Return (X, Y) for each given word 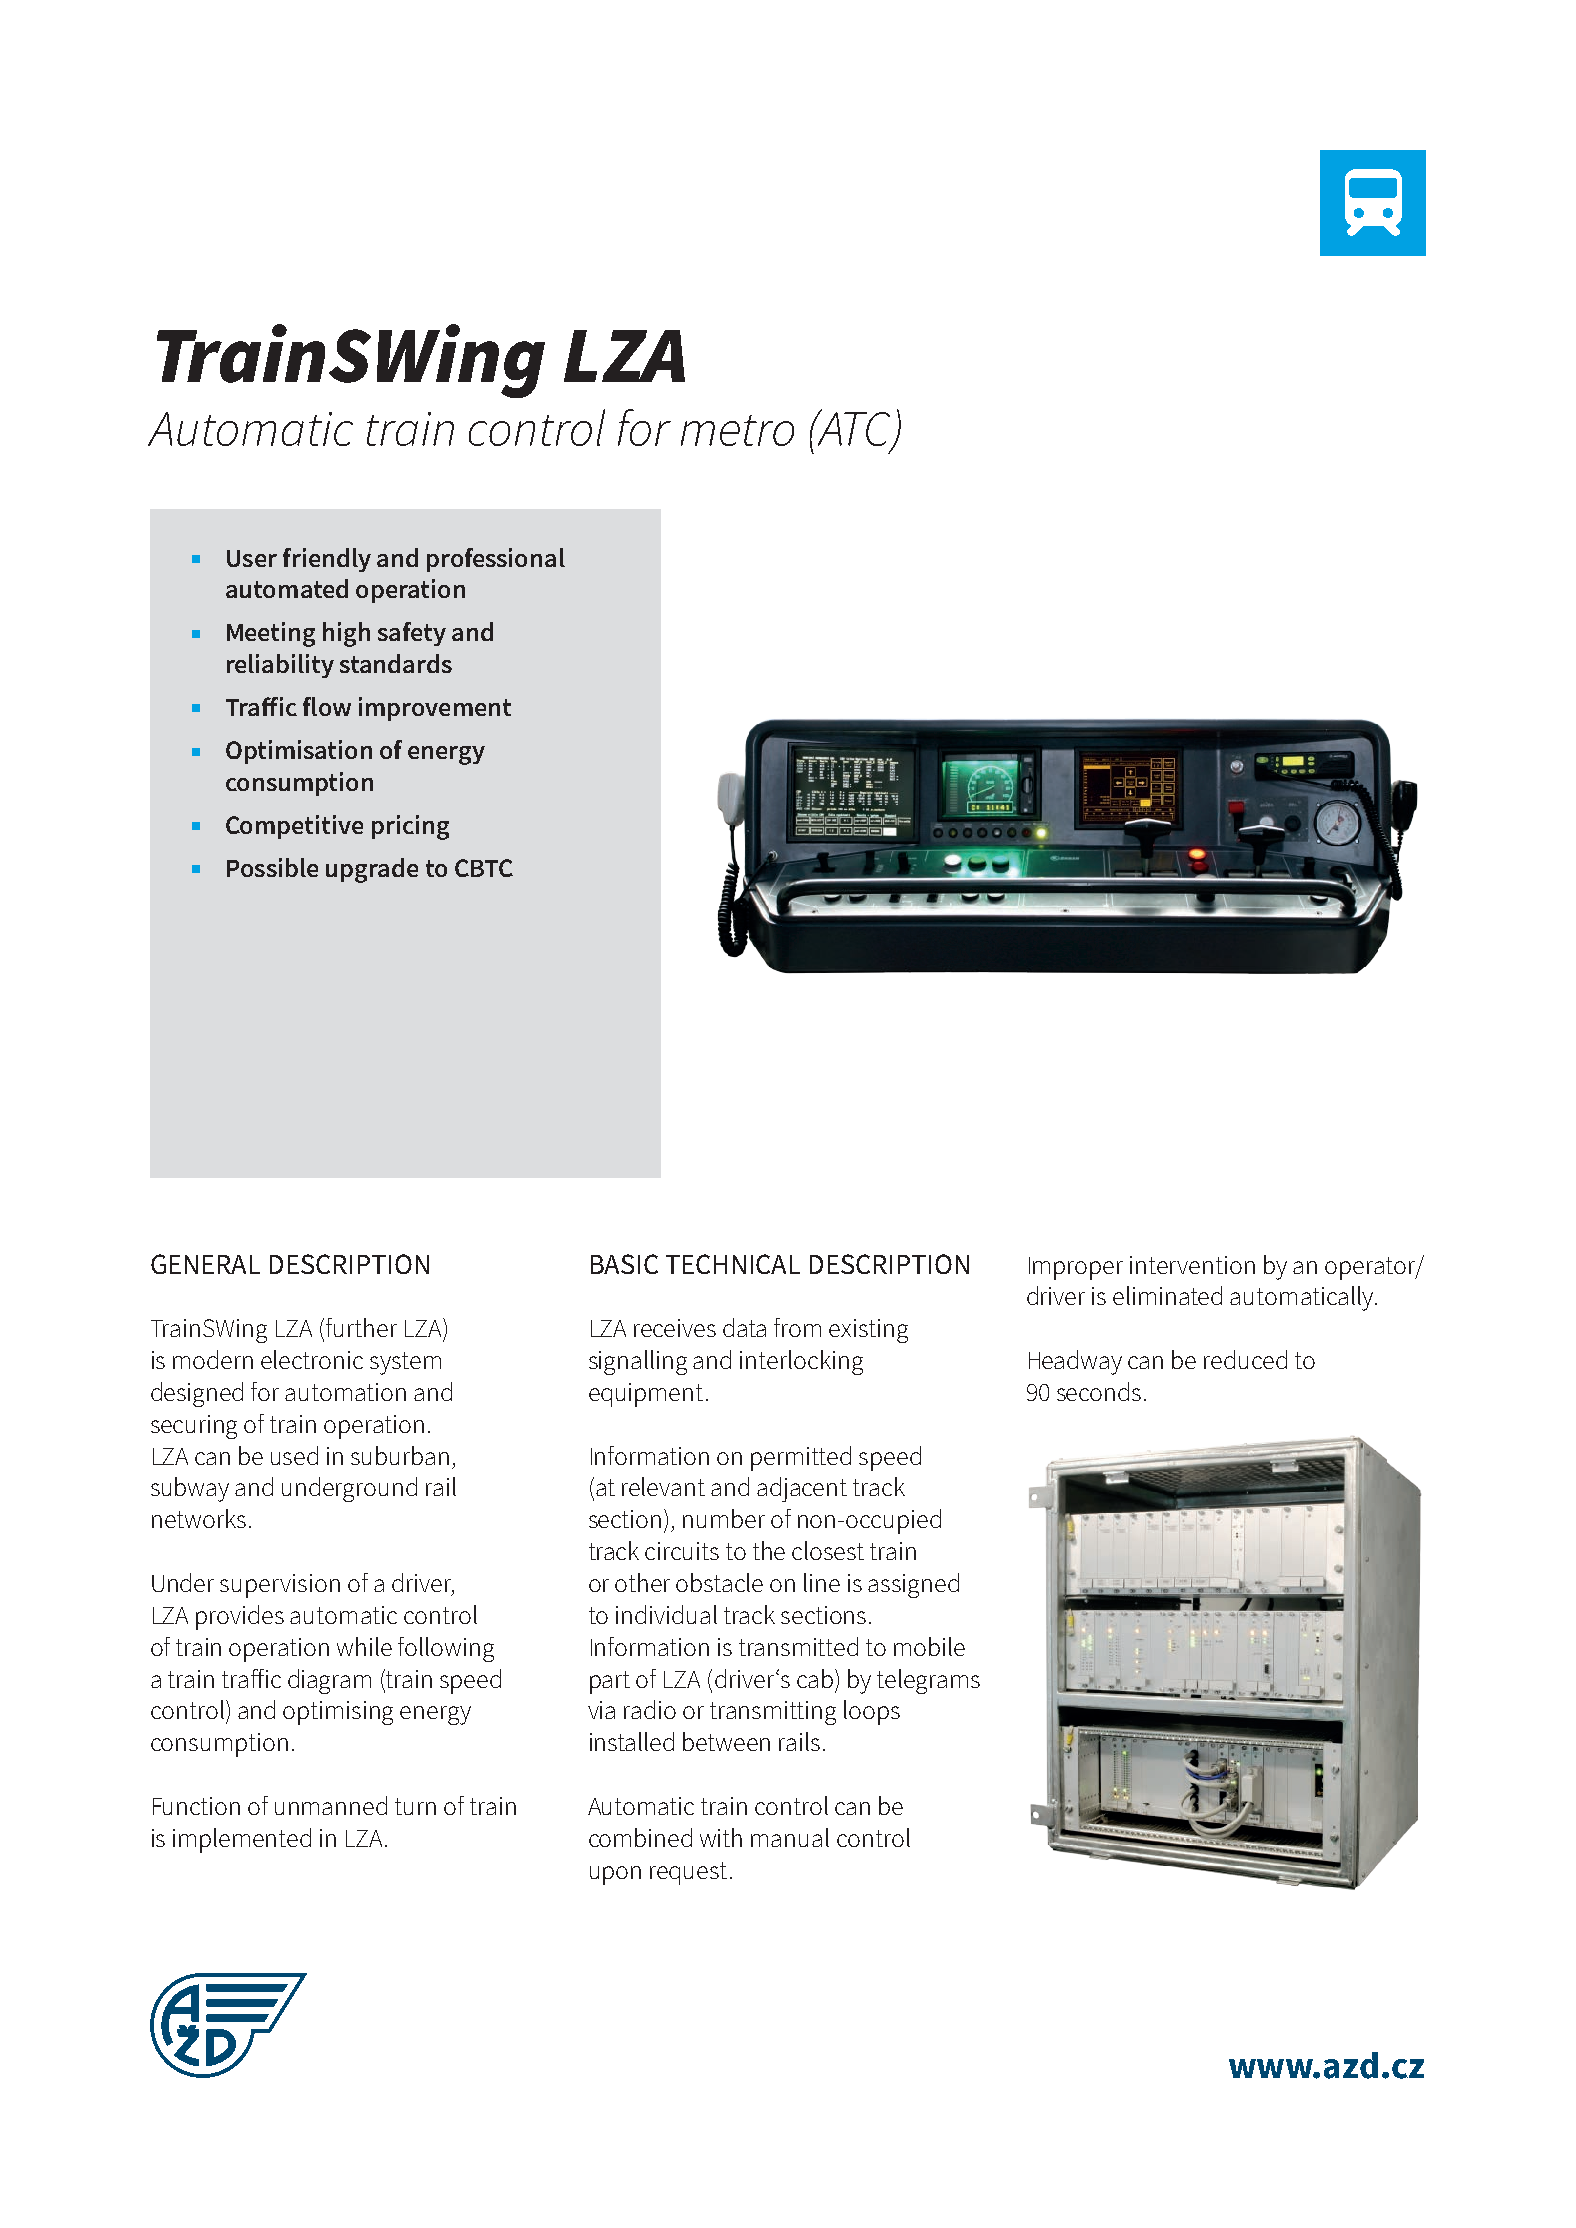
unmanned (331, 1805)
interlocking (801, 1362)
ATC (854, 429)
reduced (1245, 1359)
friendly (327, 560)
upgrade (372, 870)
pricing (410, 827)
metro (737, 430)
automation (345, 1392)
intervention (1192, 1265)
